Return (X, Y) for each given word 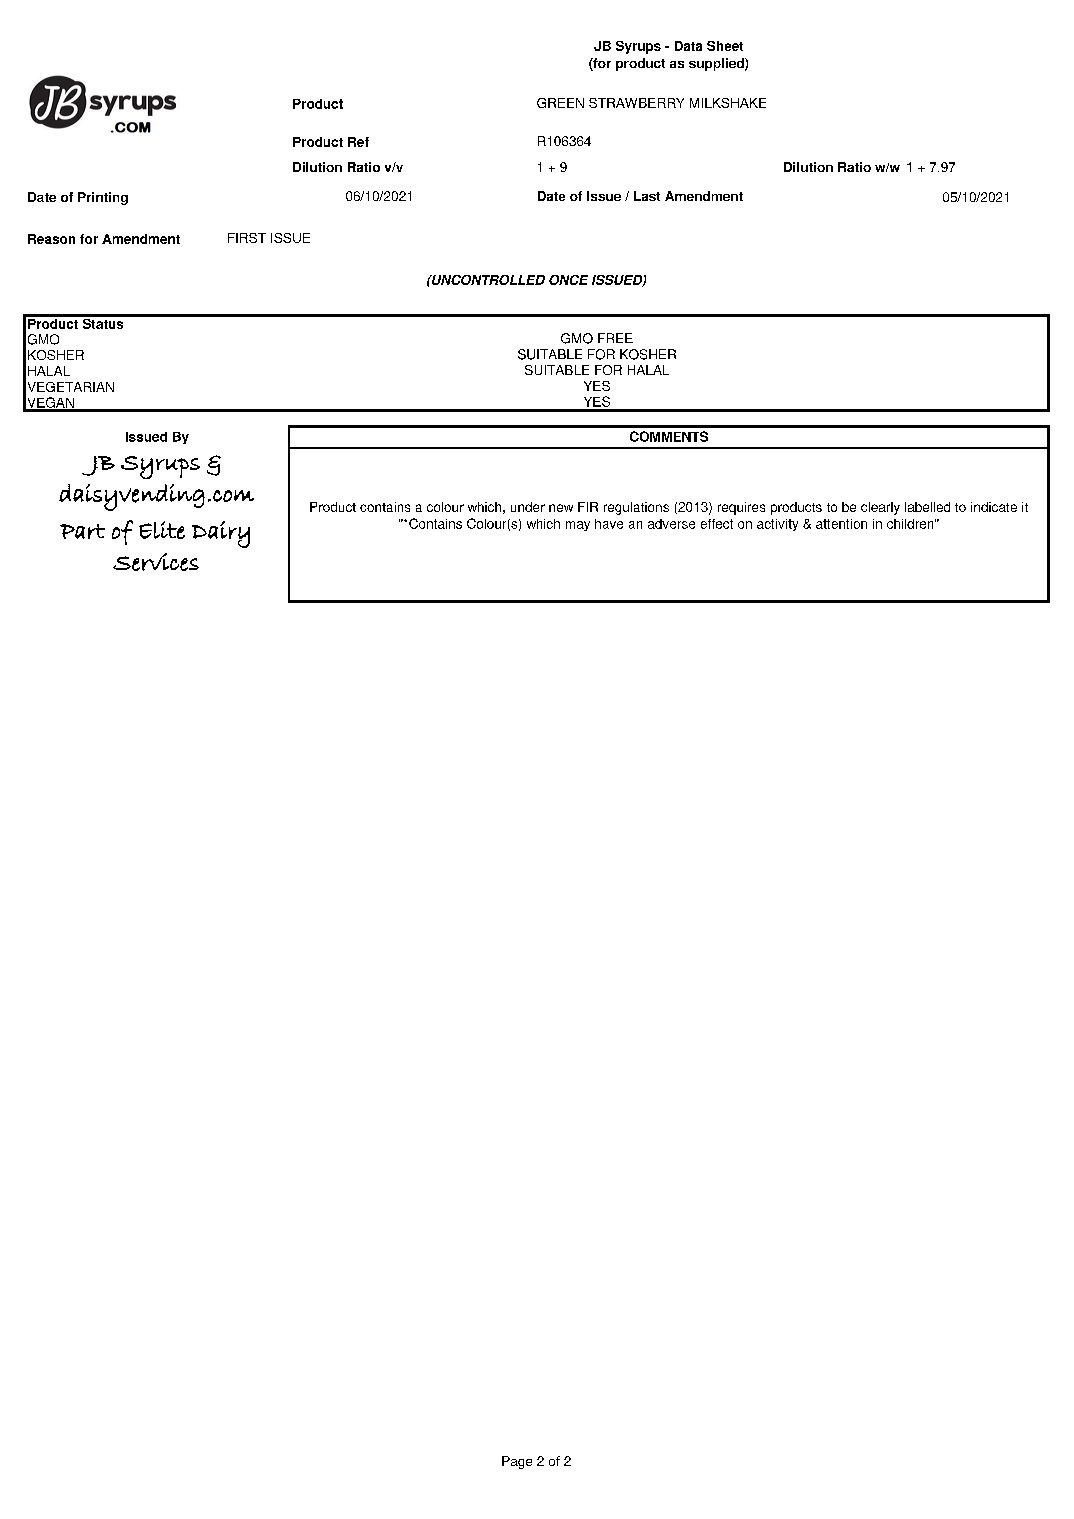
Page (517, 1462)
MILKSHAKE (728, 103)
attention (841, 524)
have (609, 524)
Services (156, 562)
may (578, 526)
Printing (103, 198)
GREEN (560, 103)
